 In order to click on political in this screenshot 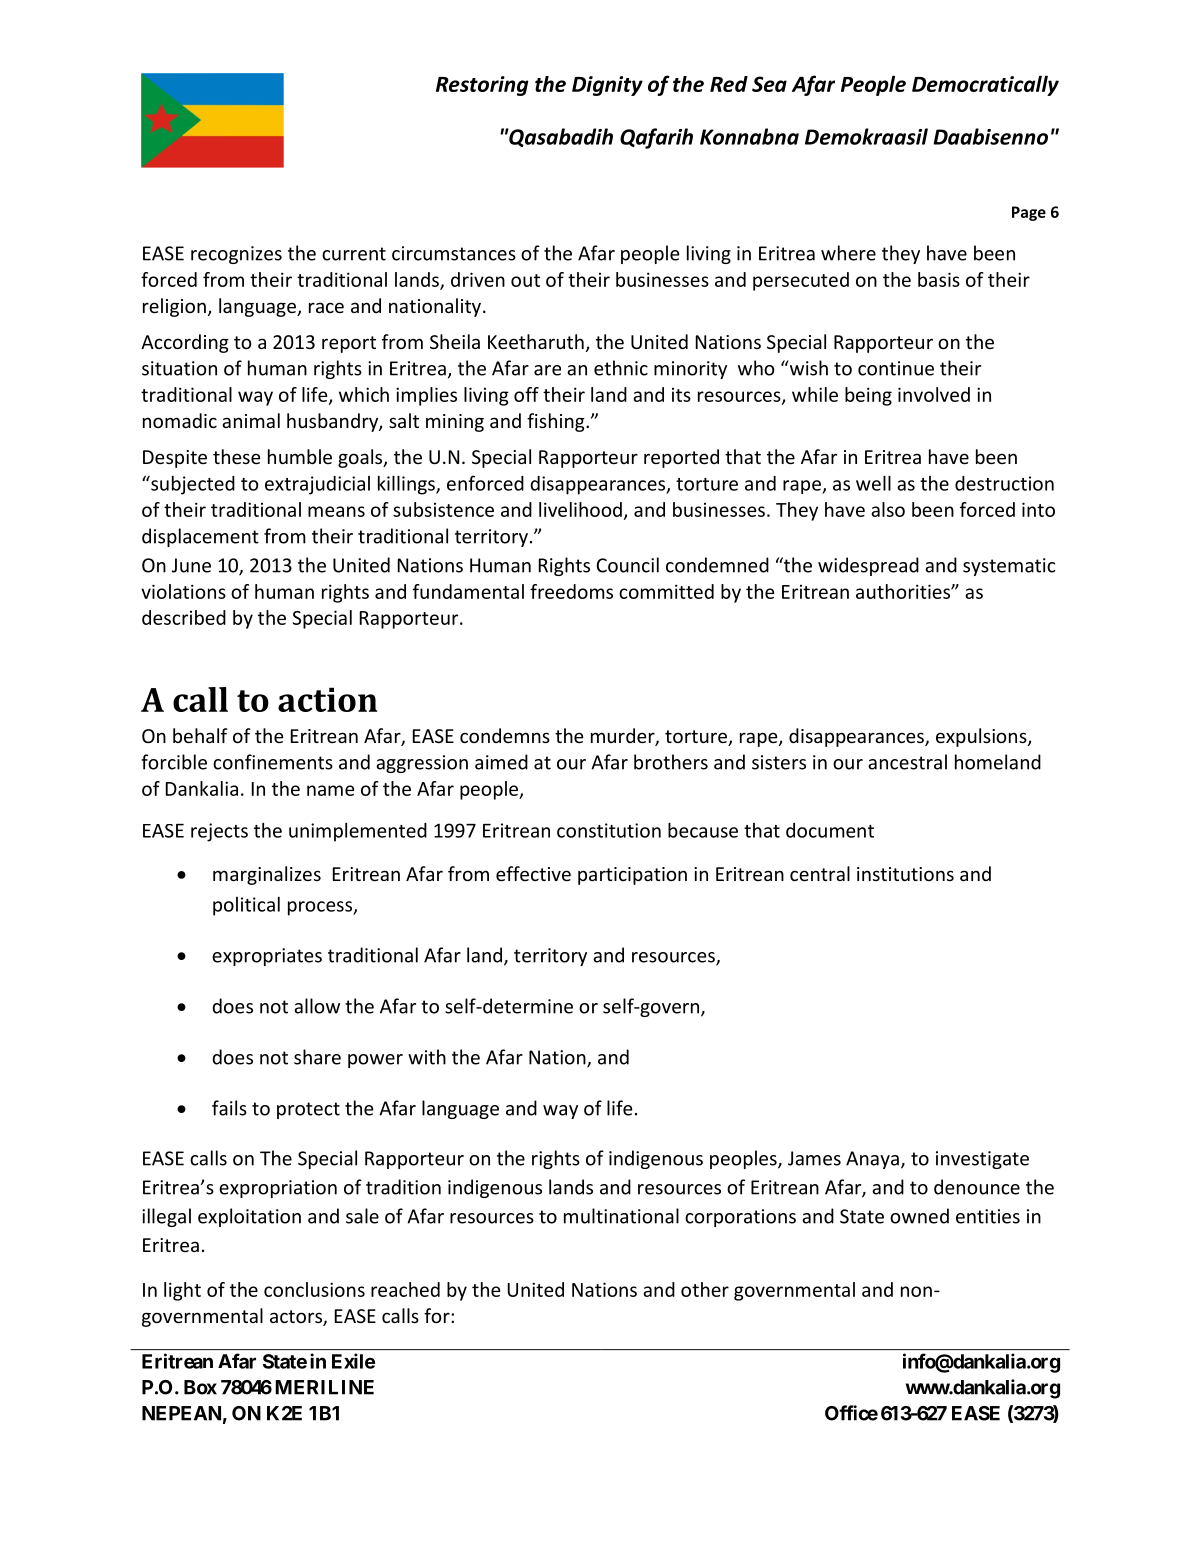, I will do `click(246, 906)`.
